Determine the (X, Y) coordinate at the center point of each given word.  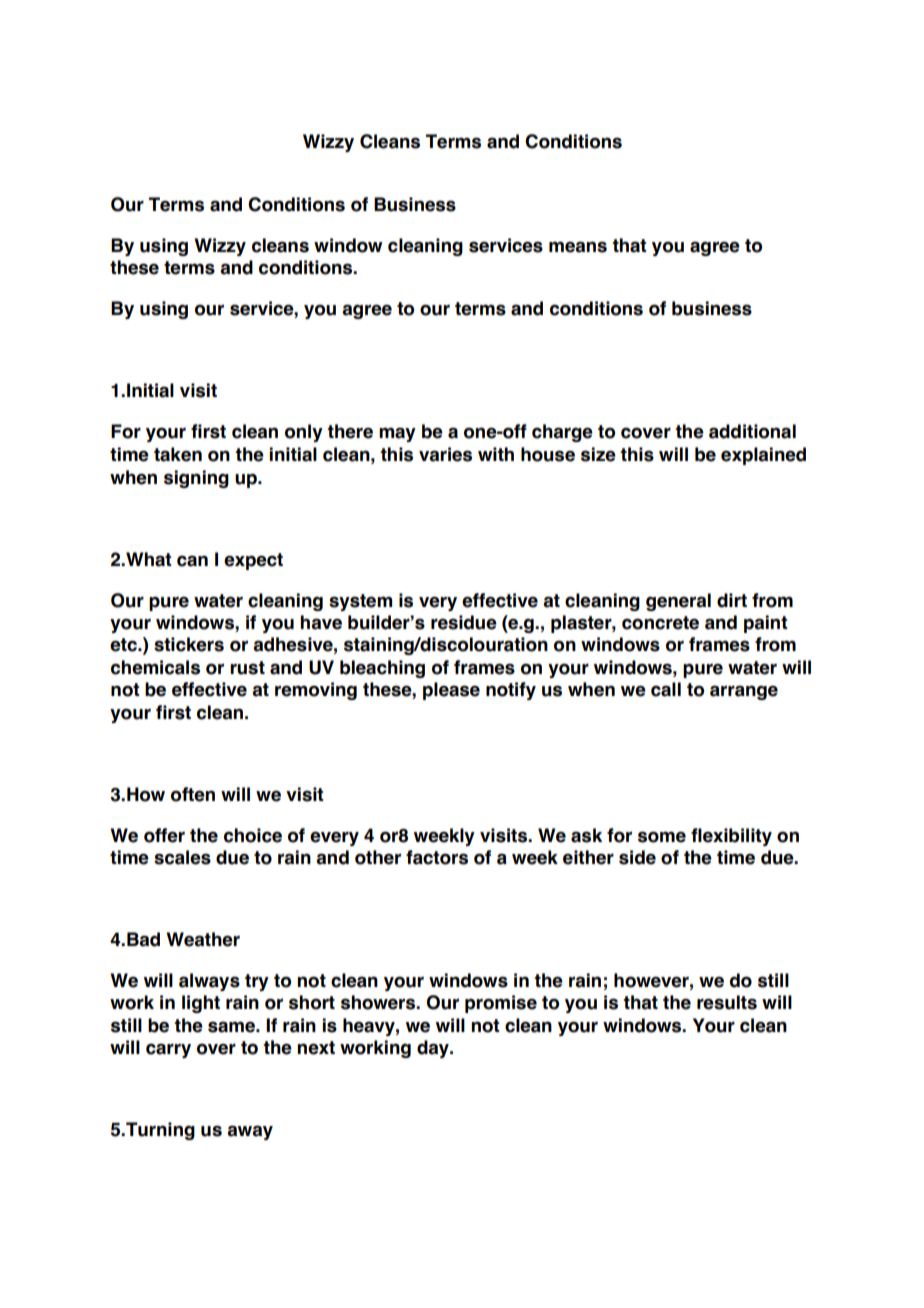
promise (501, 1004)
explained (763, 456)
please (451, 691)
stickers (189, 644)
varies (445, 454)
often (193, 794)
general (678, 602)
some (662, 837)
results (727, 1002)
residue (464, 622)
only (304, 433)
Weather (203, 939)
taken (178, 454)
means (578, 247)
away (250, 1132)
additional (752, 431)
